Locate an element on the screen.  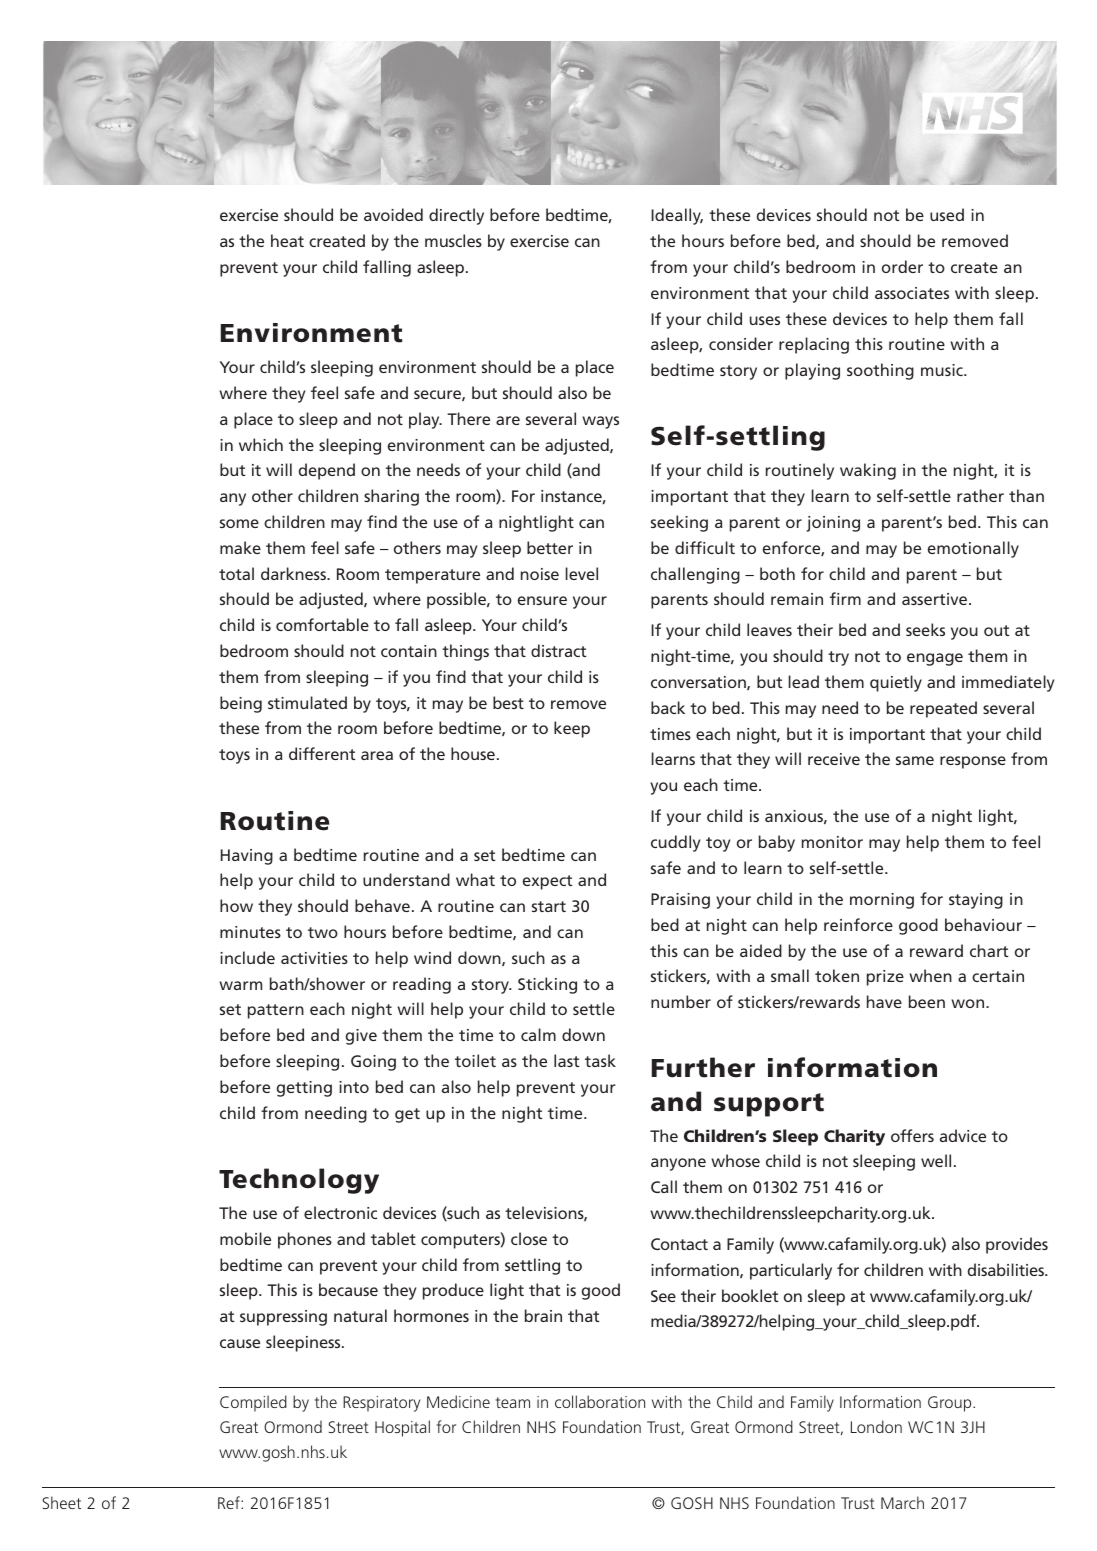
muscles is located at coordinates (453, 240).
